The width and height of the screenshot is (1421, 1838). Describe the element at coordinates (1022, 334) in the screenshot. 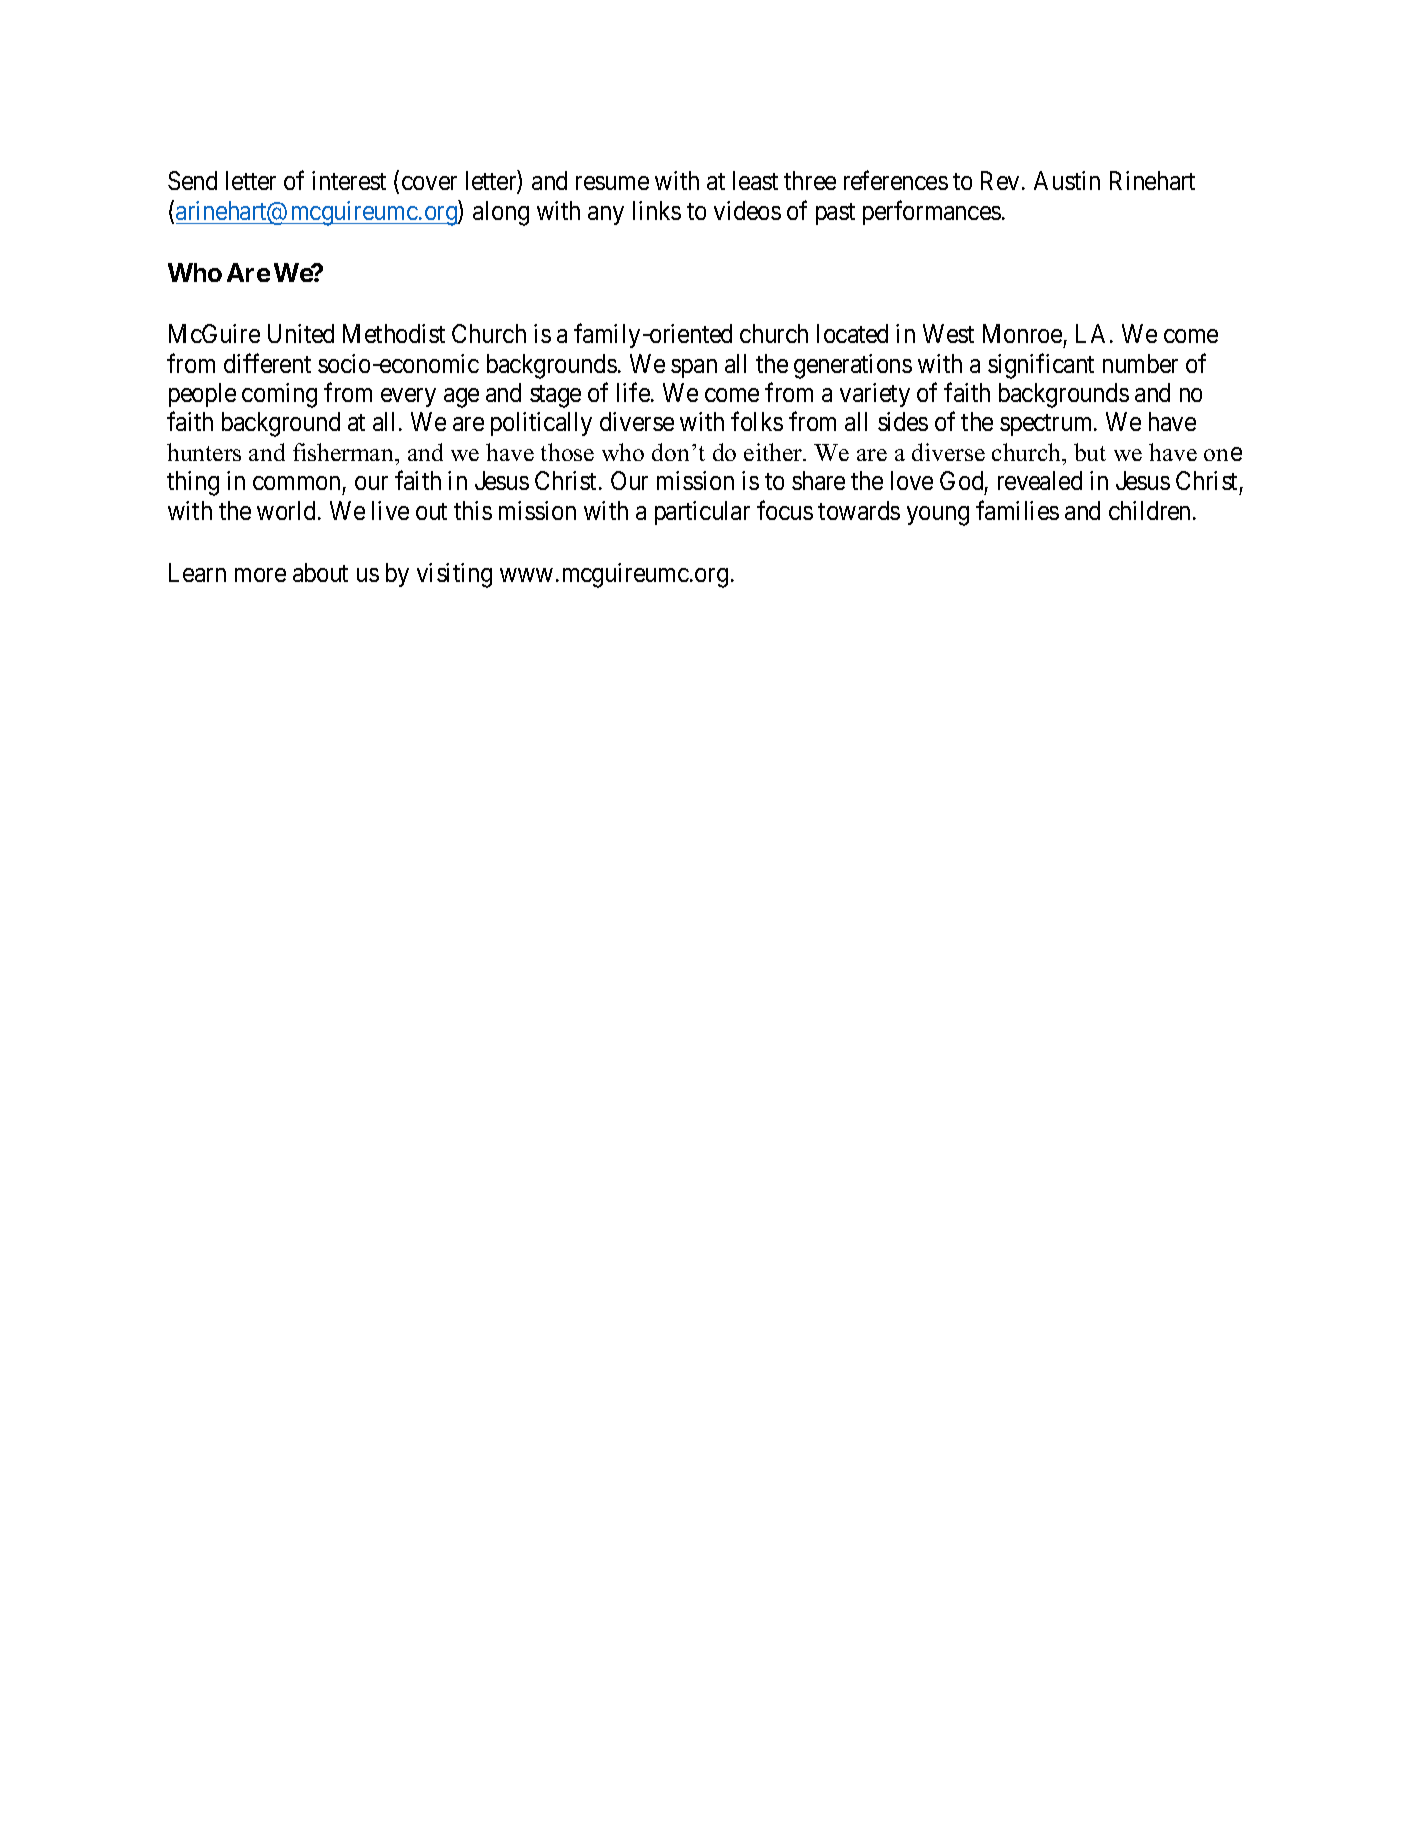

I see `Monroe` at that location.
